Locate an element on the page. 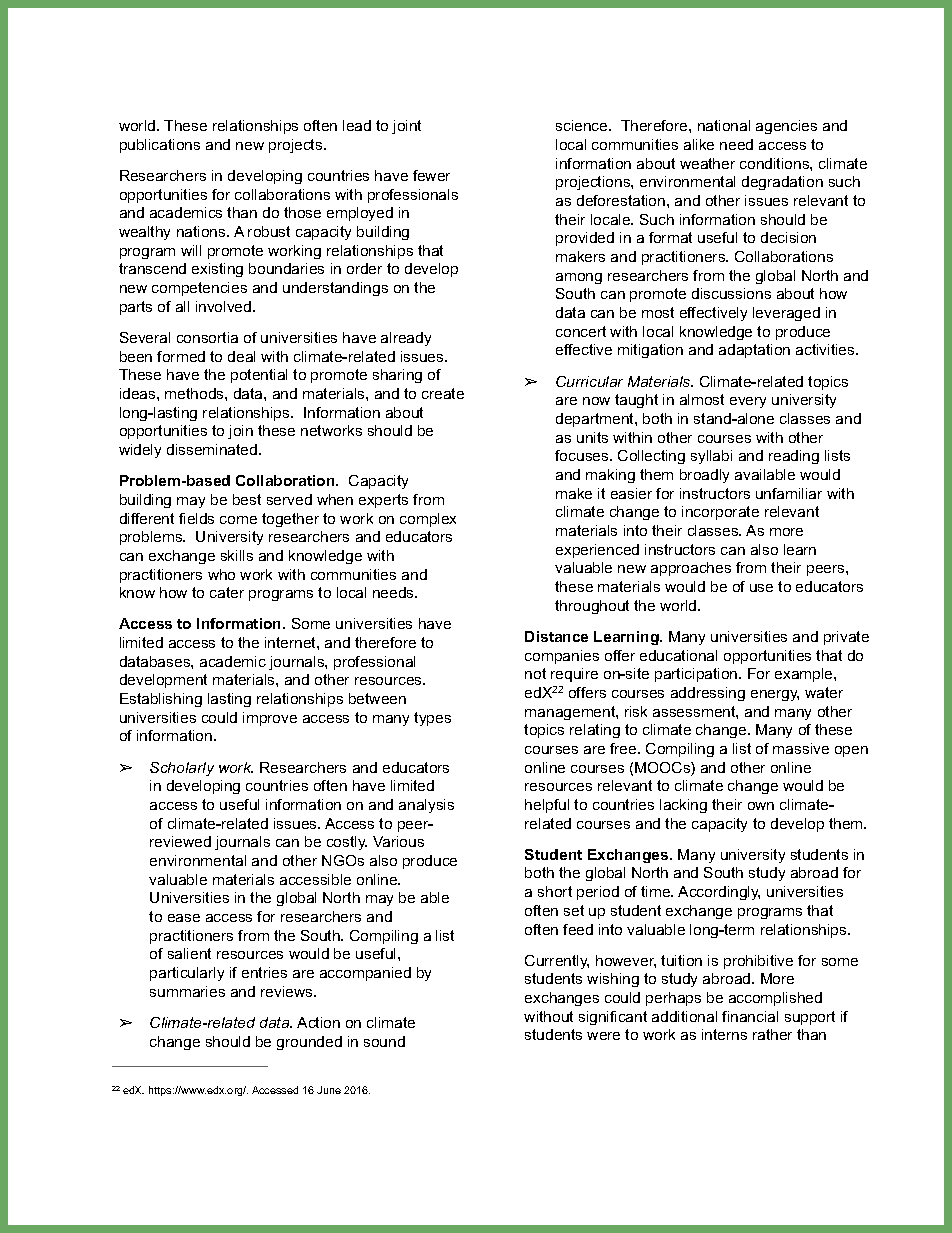 The width and height of the page is (952, 1233). degradation is located at coordinates (782, 183).
